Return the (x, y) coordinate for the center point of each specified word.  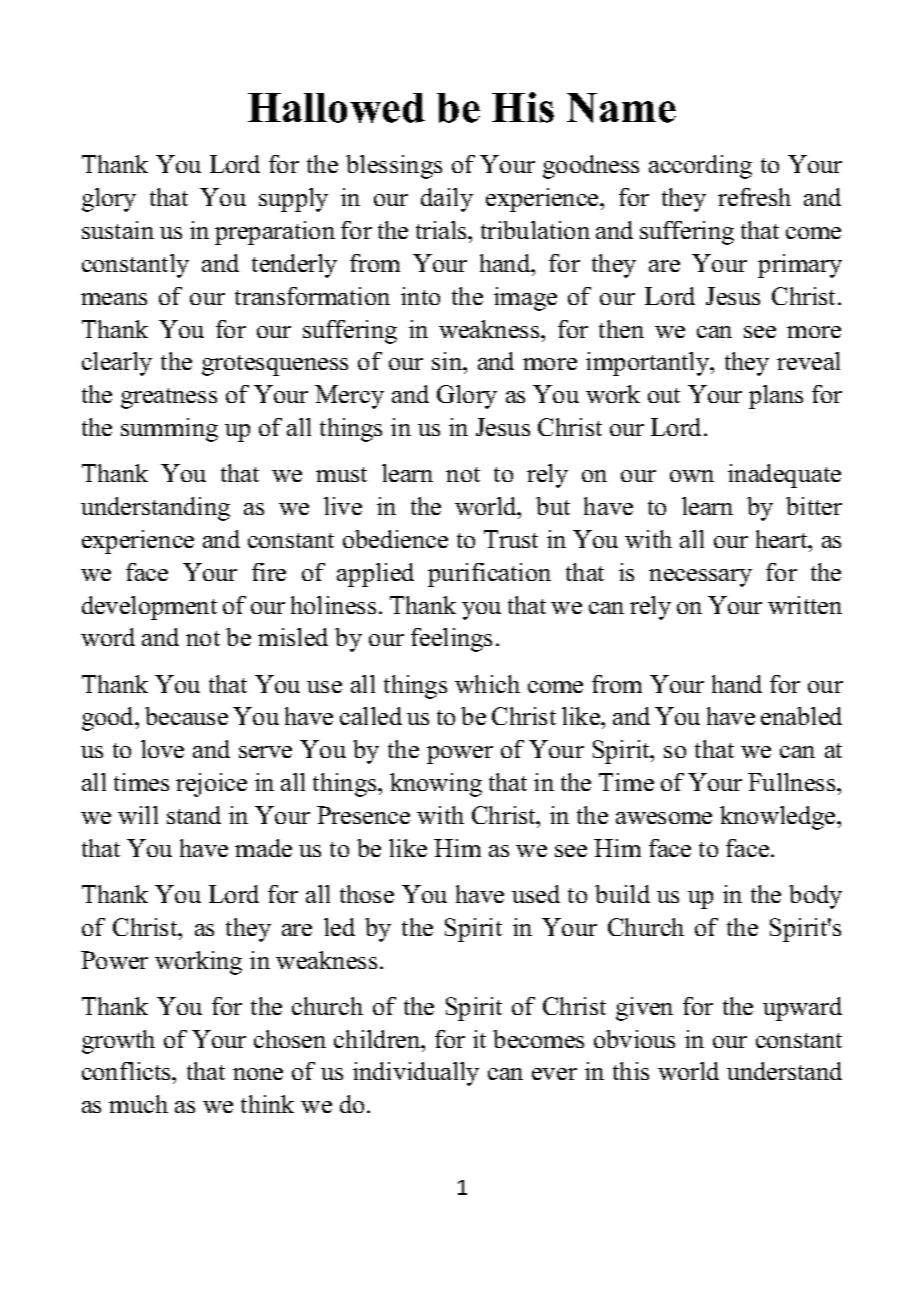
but (553, 506)
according (700, 167)
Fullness (793, 782)
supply (293, 200)
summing (169, 430)
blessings (394, 167)
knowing (436, 785)
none (258, 1074)
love (162, 749)
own (692, 476)
